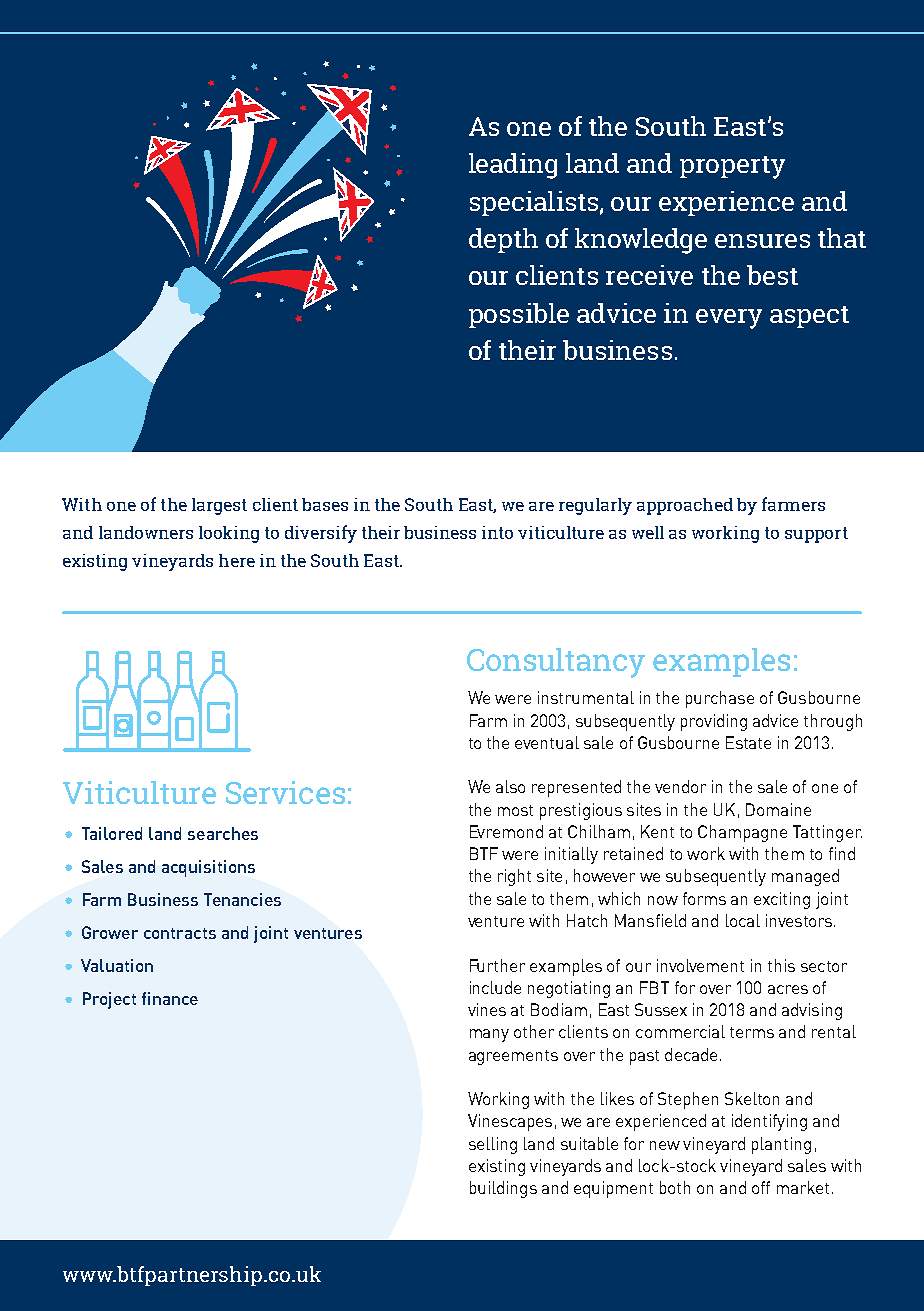 The height and width of the image is (1311, 924). I want to click on depth, so click(503, 240).
